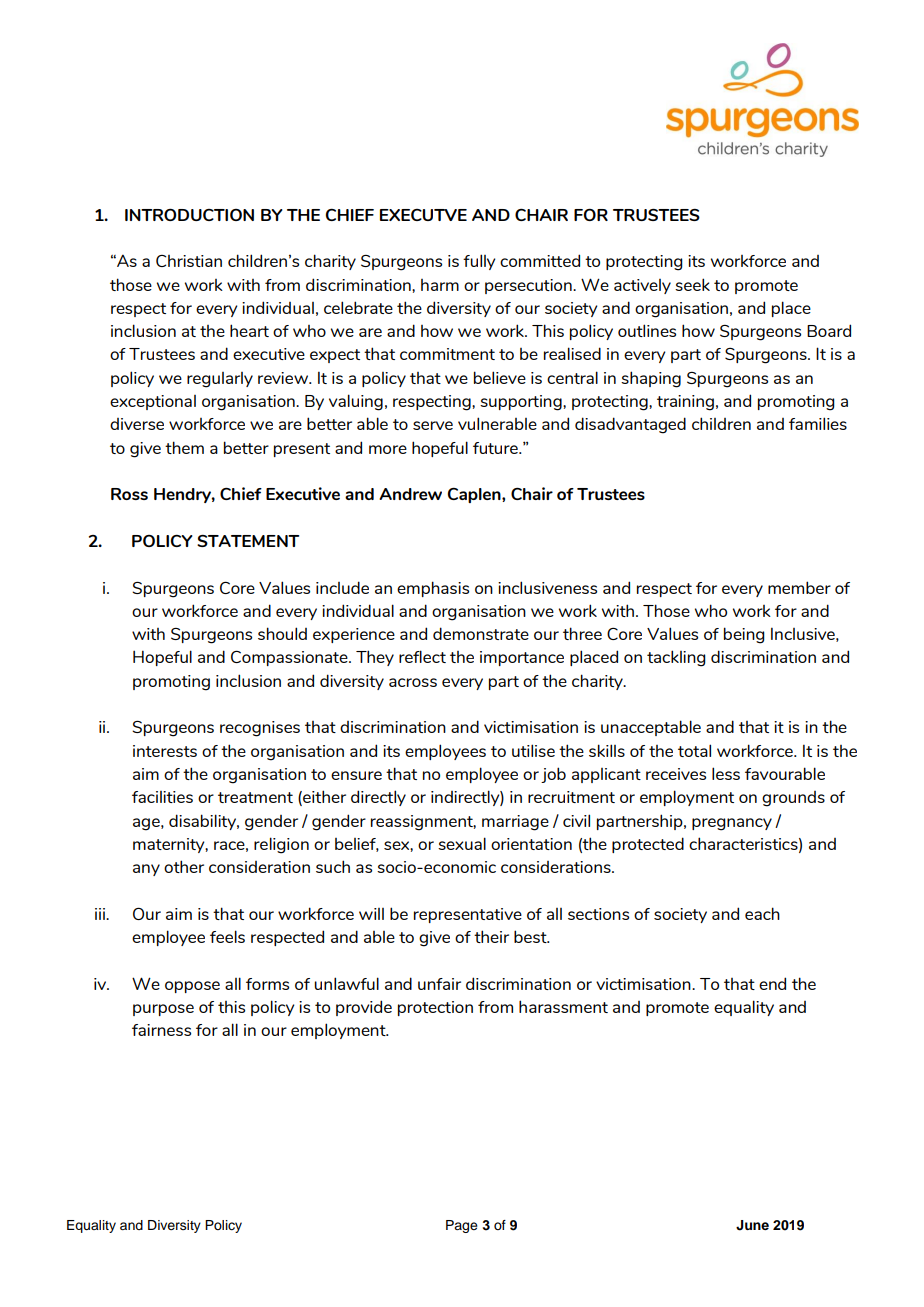 The image size is (924, 1307). I want to click on sexual, so click(462, 843).
